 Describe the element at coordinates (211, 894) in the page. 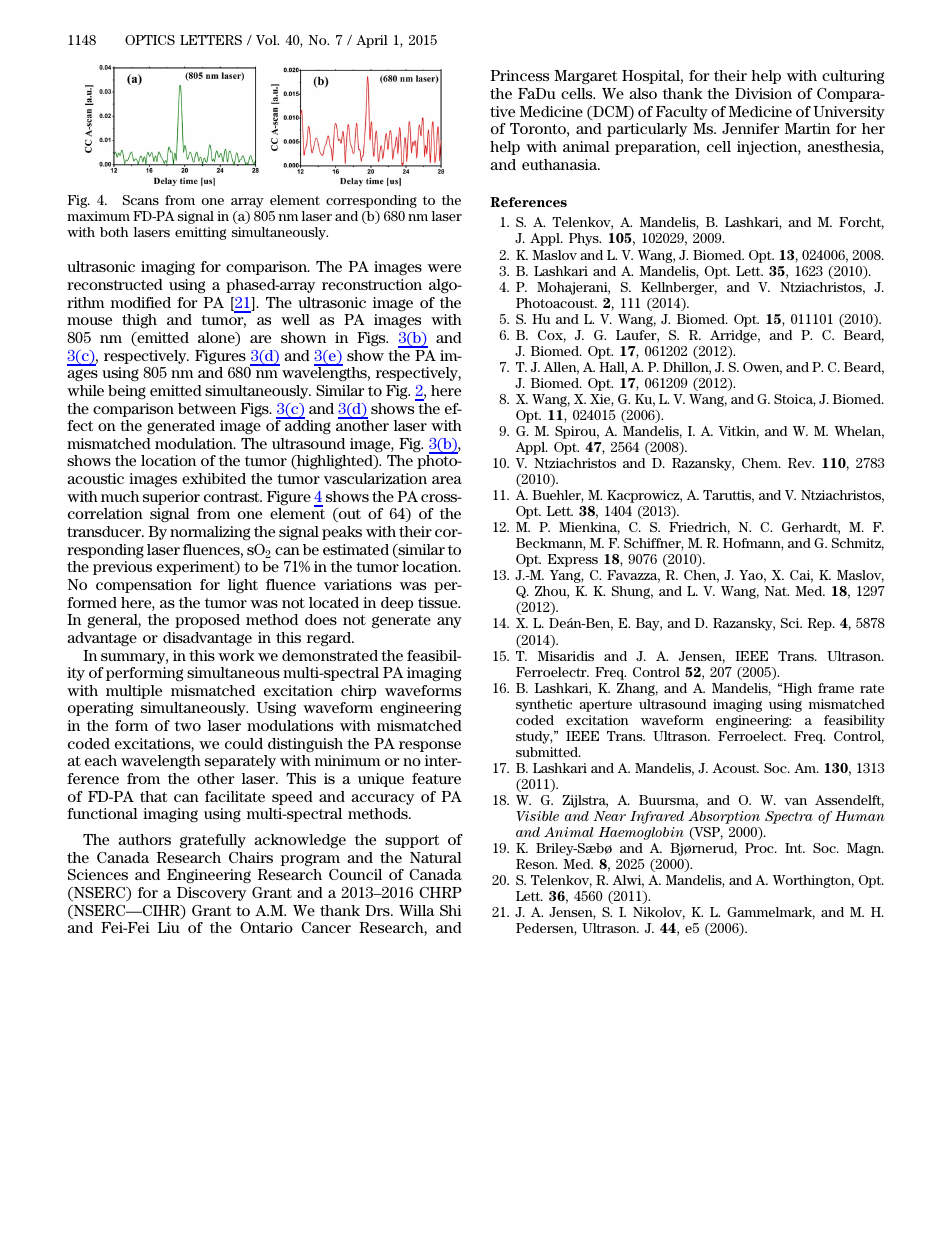

I see `Discovery` at that location.
